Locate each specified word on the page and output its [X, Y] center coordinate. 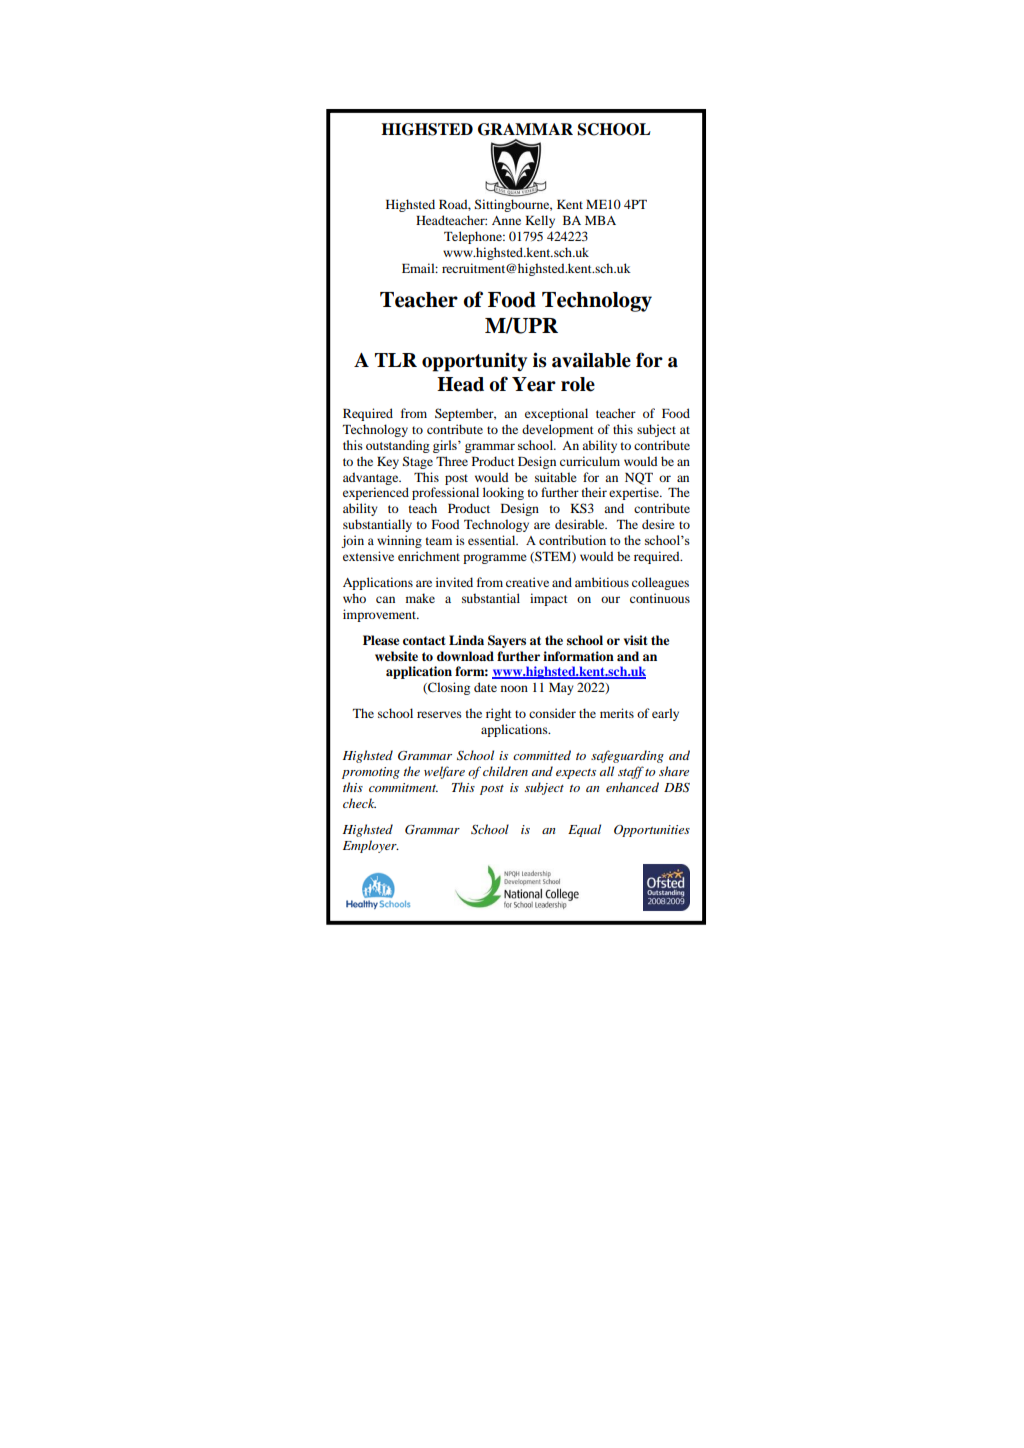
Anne [506, 220]
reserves [439, 714]
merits [617, 713]
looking [503, 493]
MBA [600, 220]
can [385, 599]
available [591, 360]
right [499, 714]
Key [388, 463]
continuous [660, 598]
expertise [635, 493]
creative [527, 582]
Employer [371, 846]
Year [534, 384]
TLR [396, 360]
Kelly [540, 221]
